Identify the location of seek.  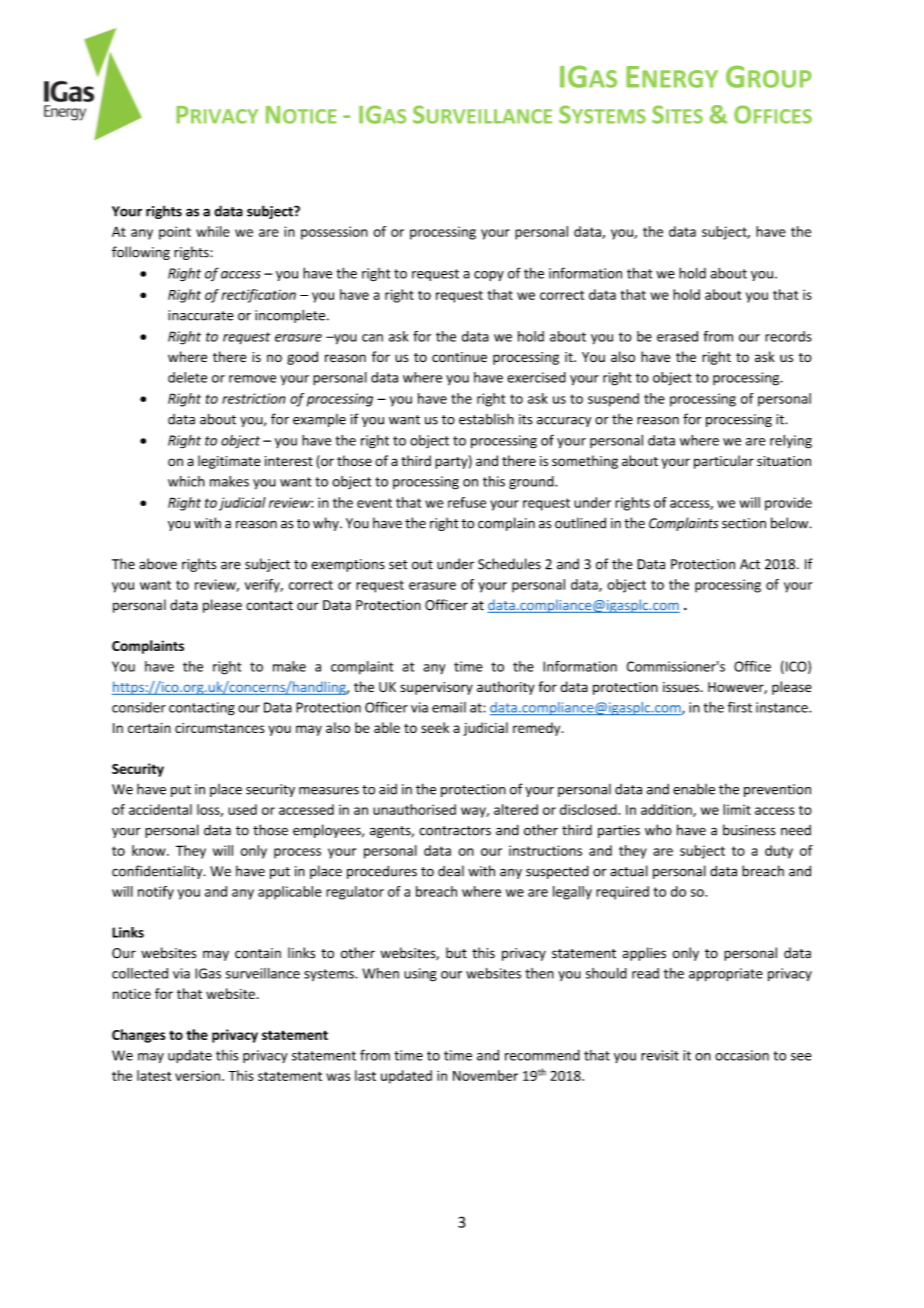
(435, 727).
